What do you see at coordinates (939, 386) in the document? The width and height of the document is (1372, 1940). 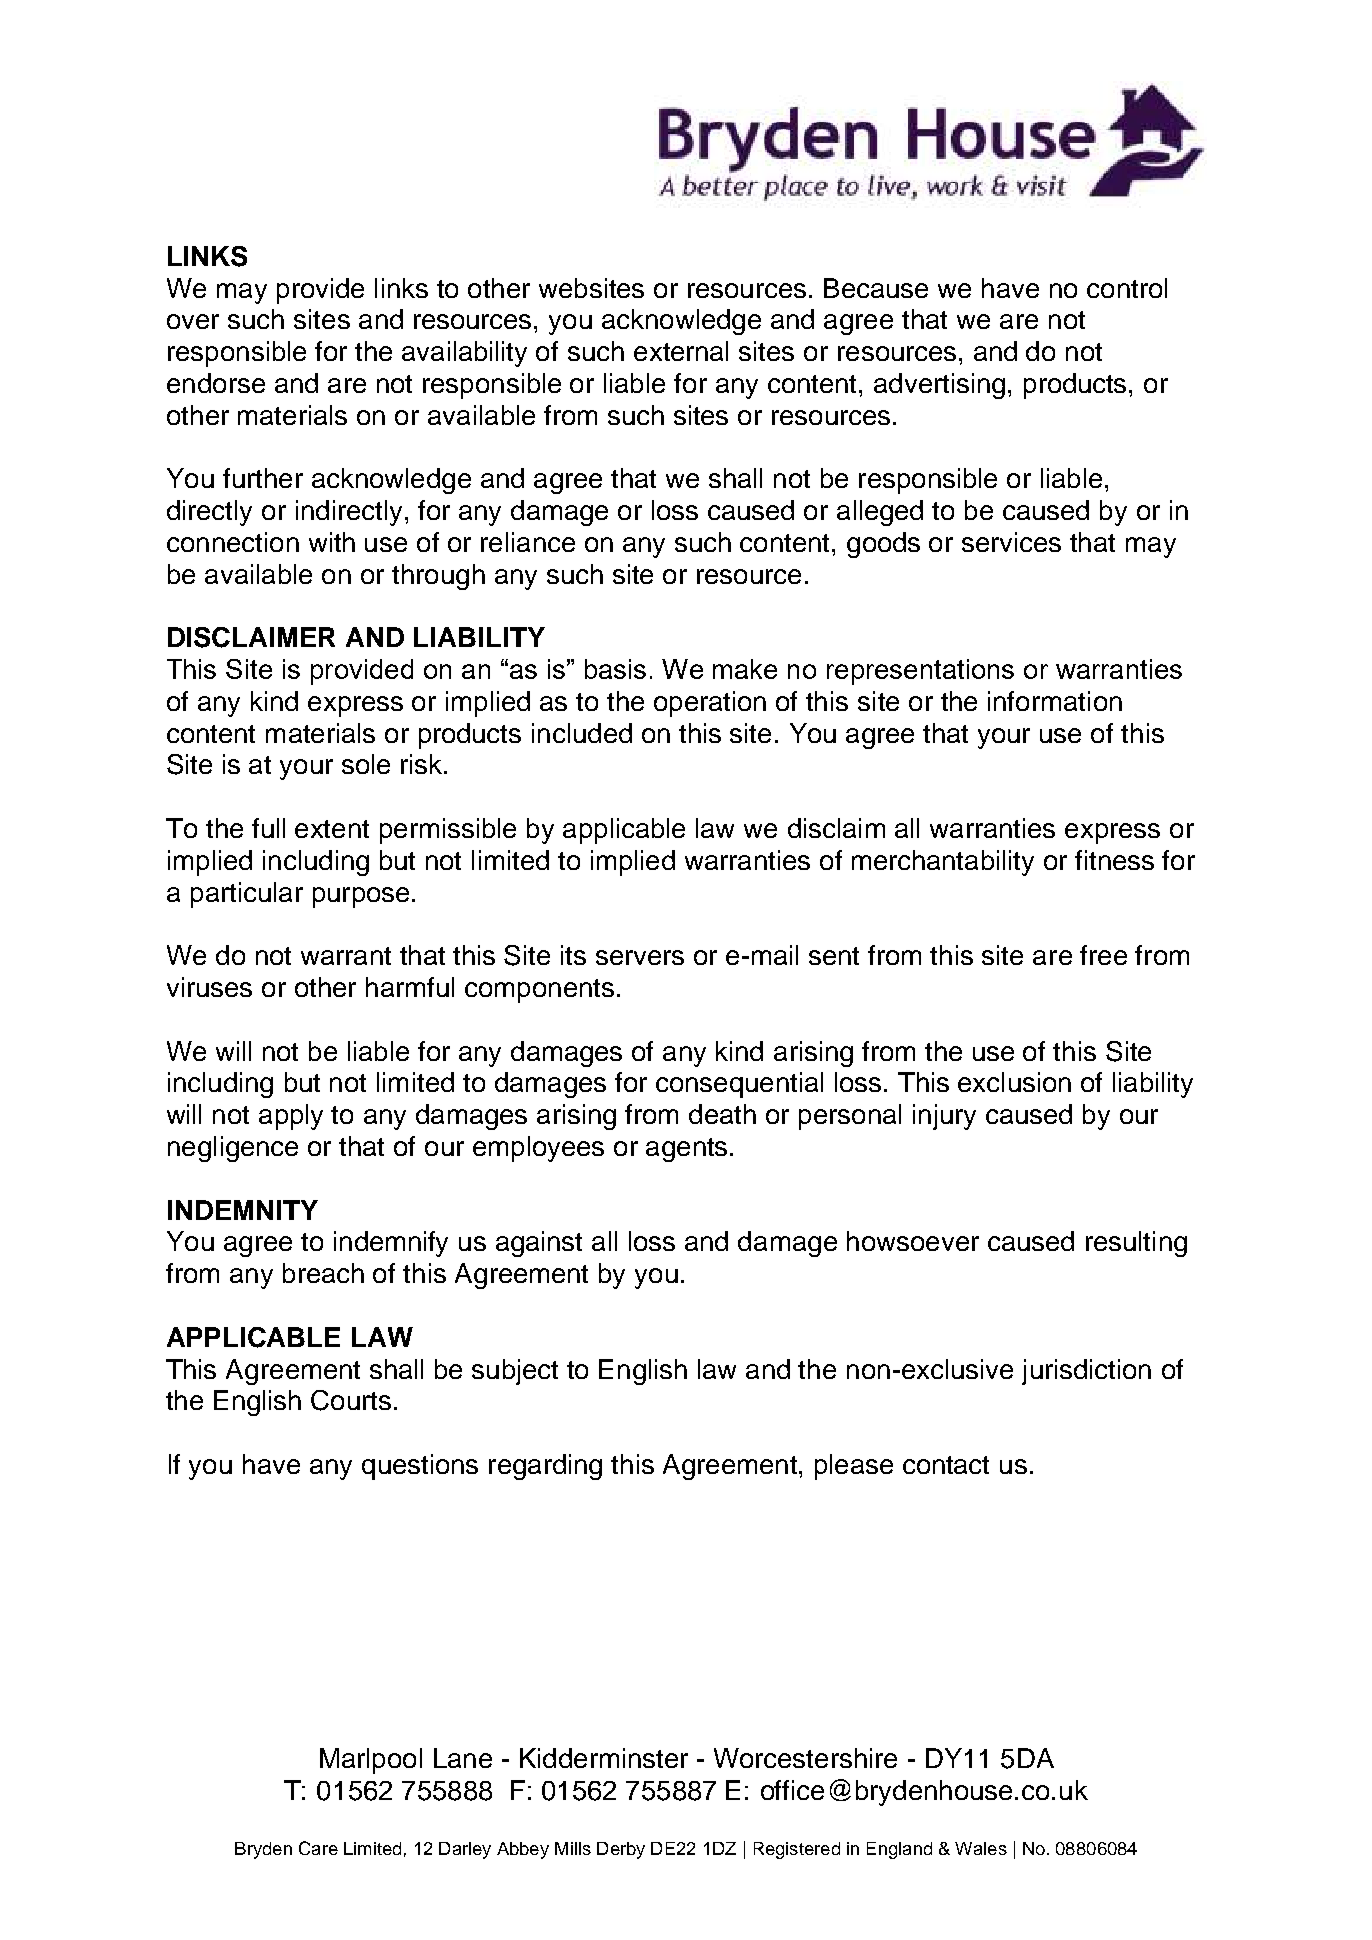 I see `advertising` at bounding box center [939, 386].
